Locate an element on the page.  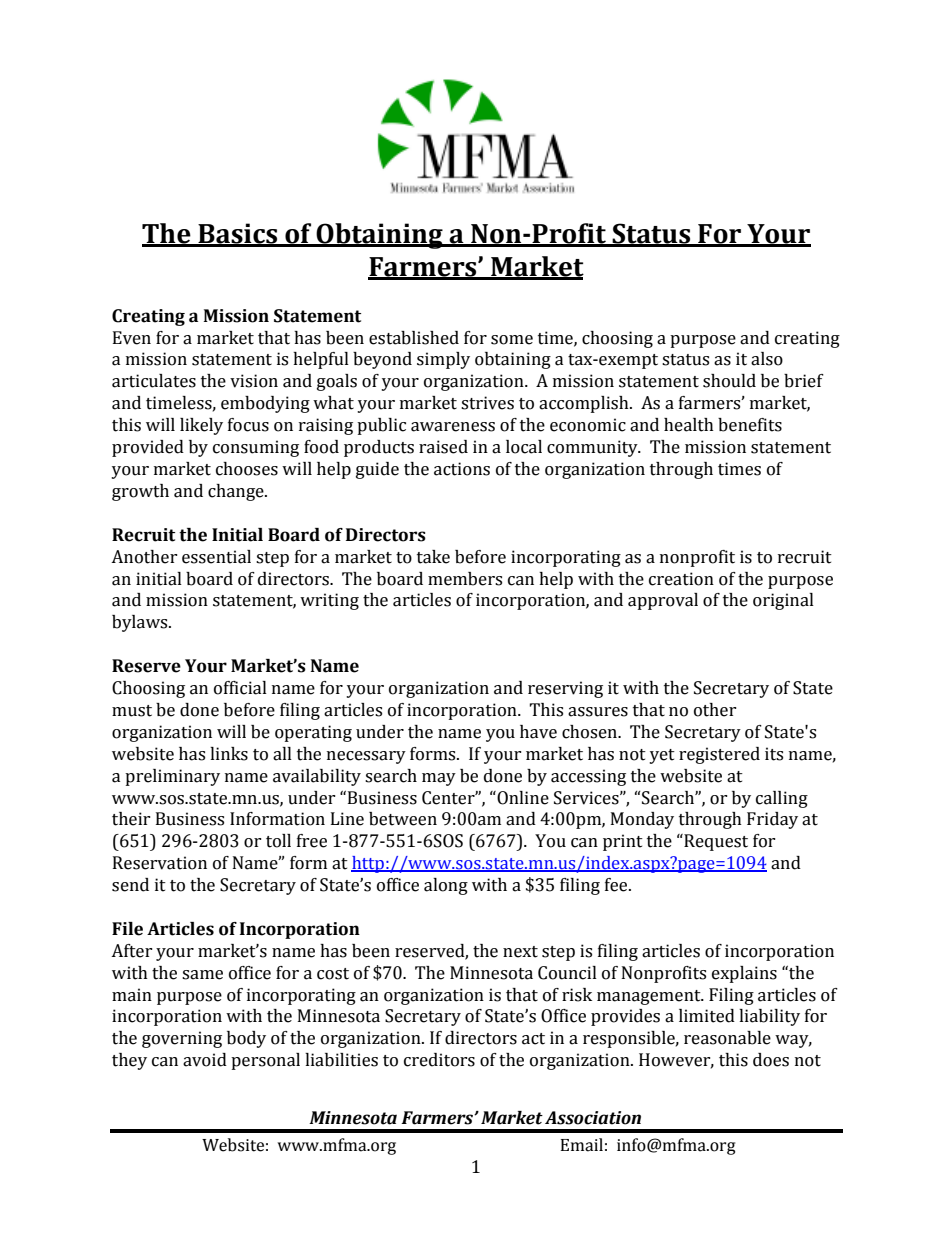
registered is located at coordinates (719, 755).
